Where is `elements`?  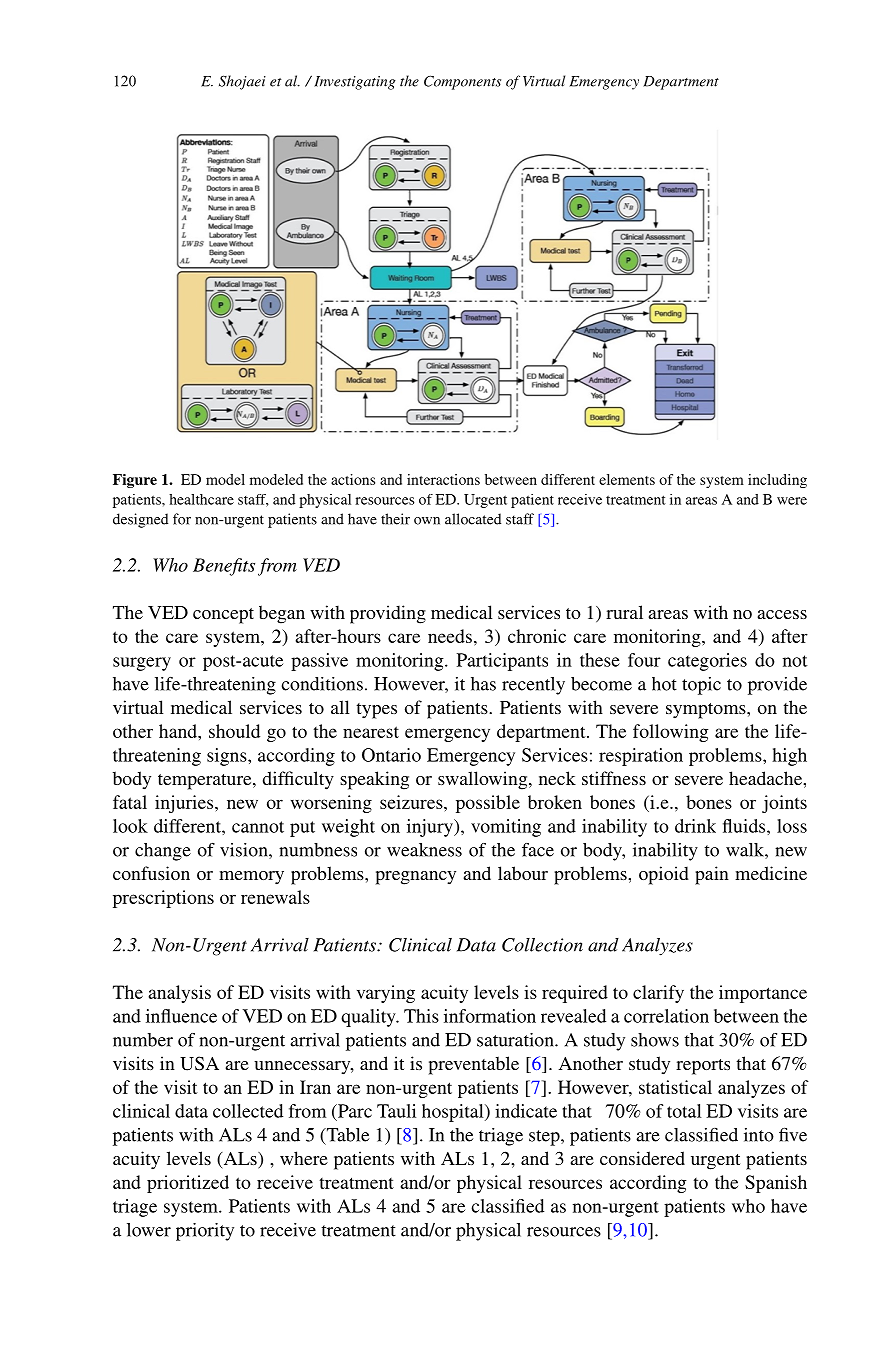 elements is located at coordinates (627, 479).
